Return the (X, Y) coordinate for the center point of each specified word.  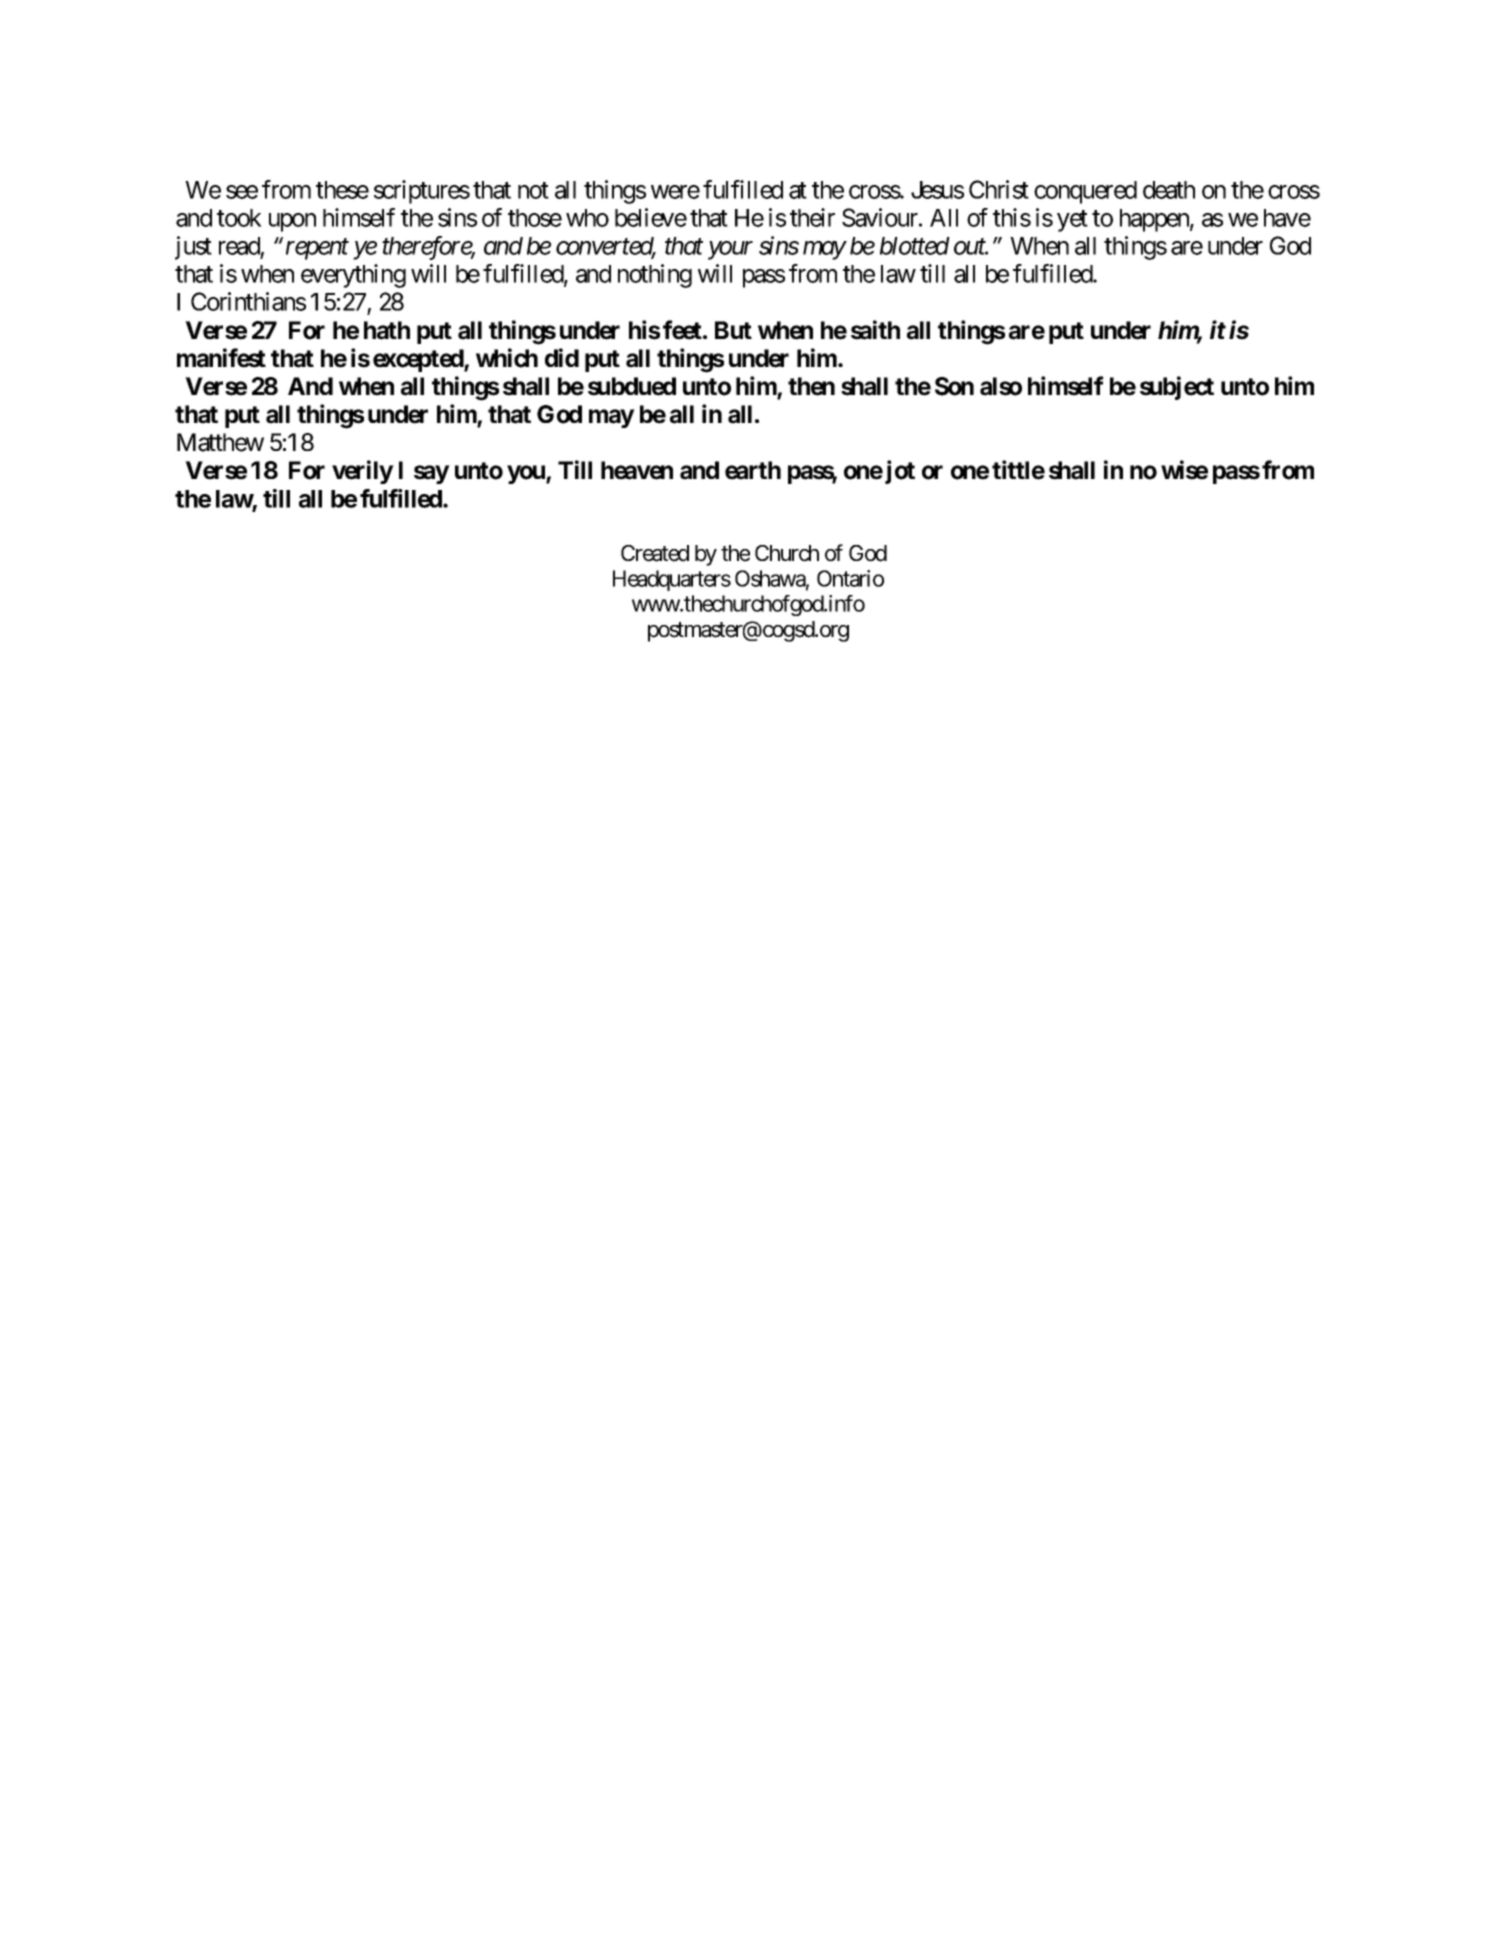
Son (954, 386)
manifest (221, 358)
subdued (632, 386)
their (812, 217)
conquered (1085, 192)
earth (753, 470)
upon (292, 222)
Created (655, 553)
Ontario (850, 578)
